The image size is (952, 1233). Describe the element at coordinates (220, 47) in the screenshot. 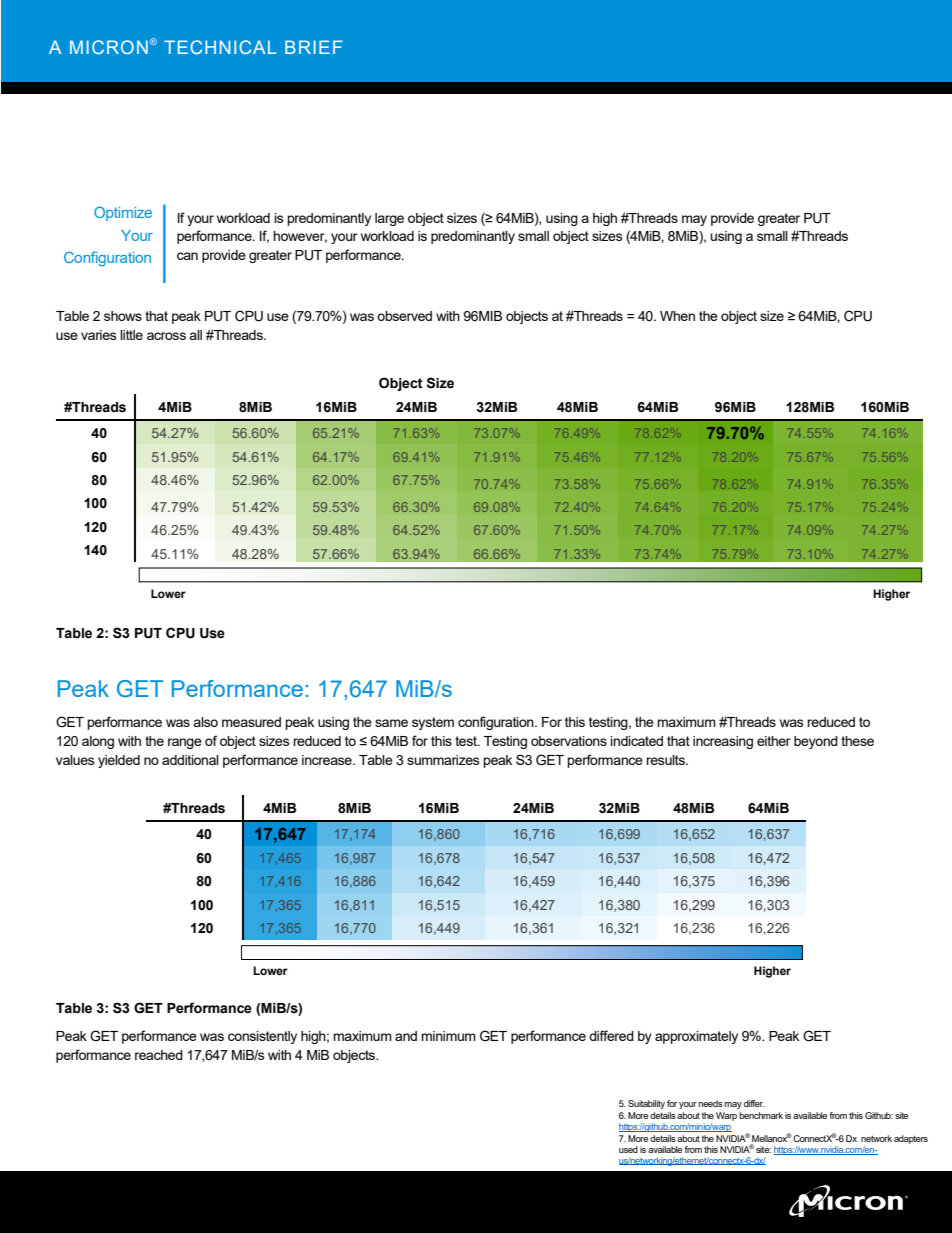

I see `TECHNICAL` at that location.
